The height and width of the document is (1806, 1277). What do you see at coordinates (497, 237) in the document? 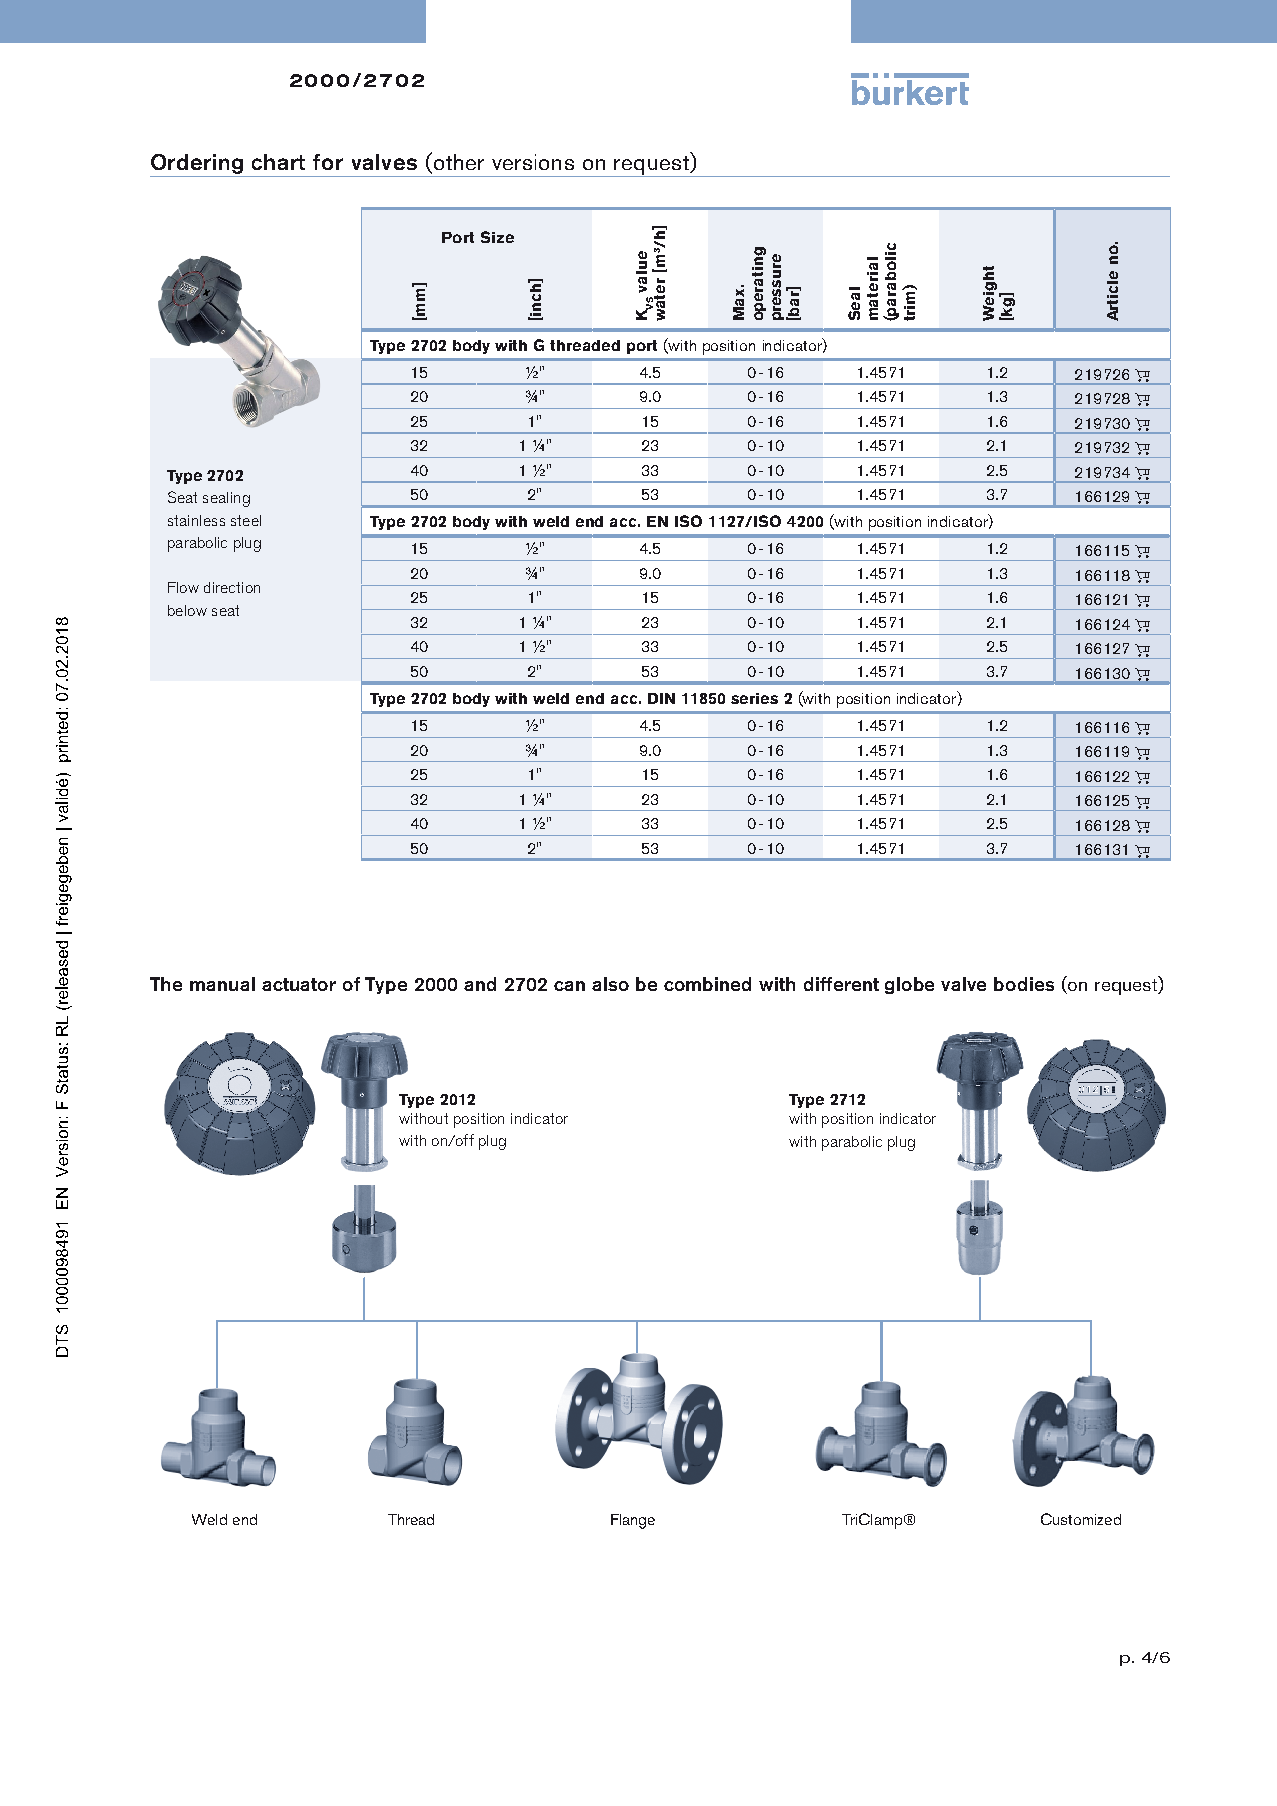
I see `Size` at bounding box center [497, 237].
